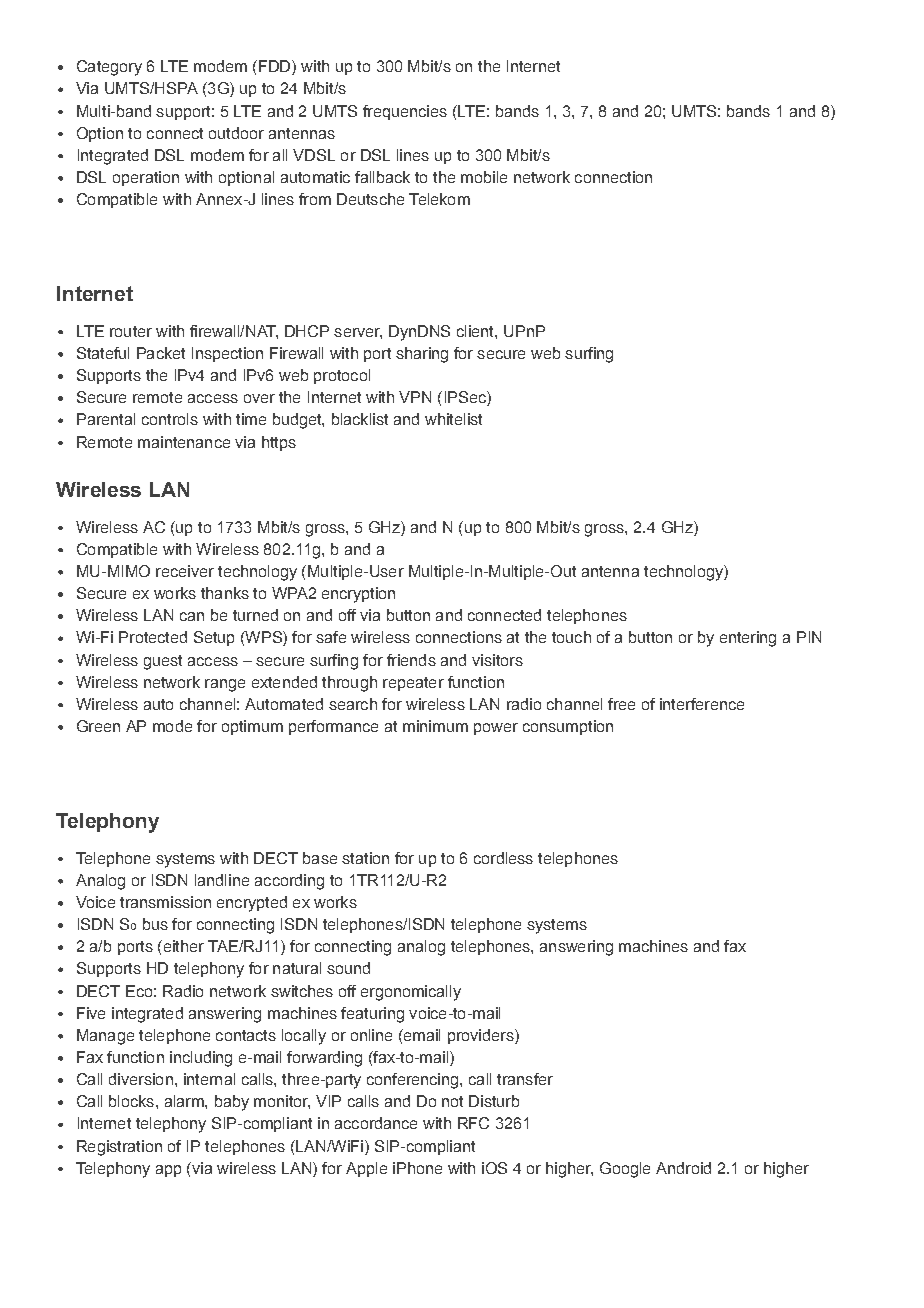 The height and width of the screenshot is (1308, 924). I want to click on entering, so click(748, 639).
